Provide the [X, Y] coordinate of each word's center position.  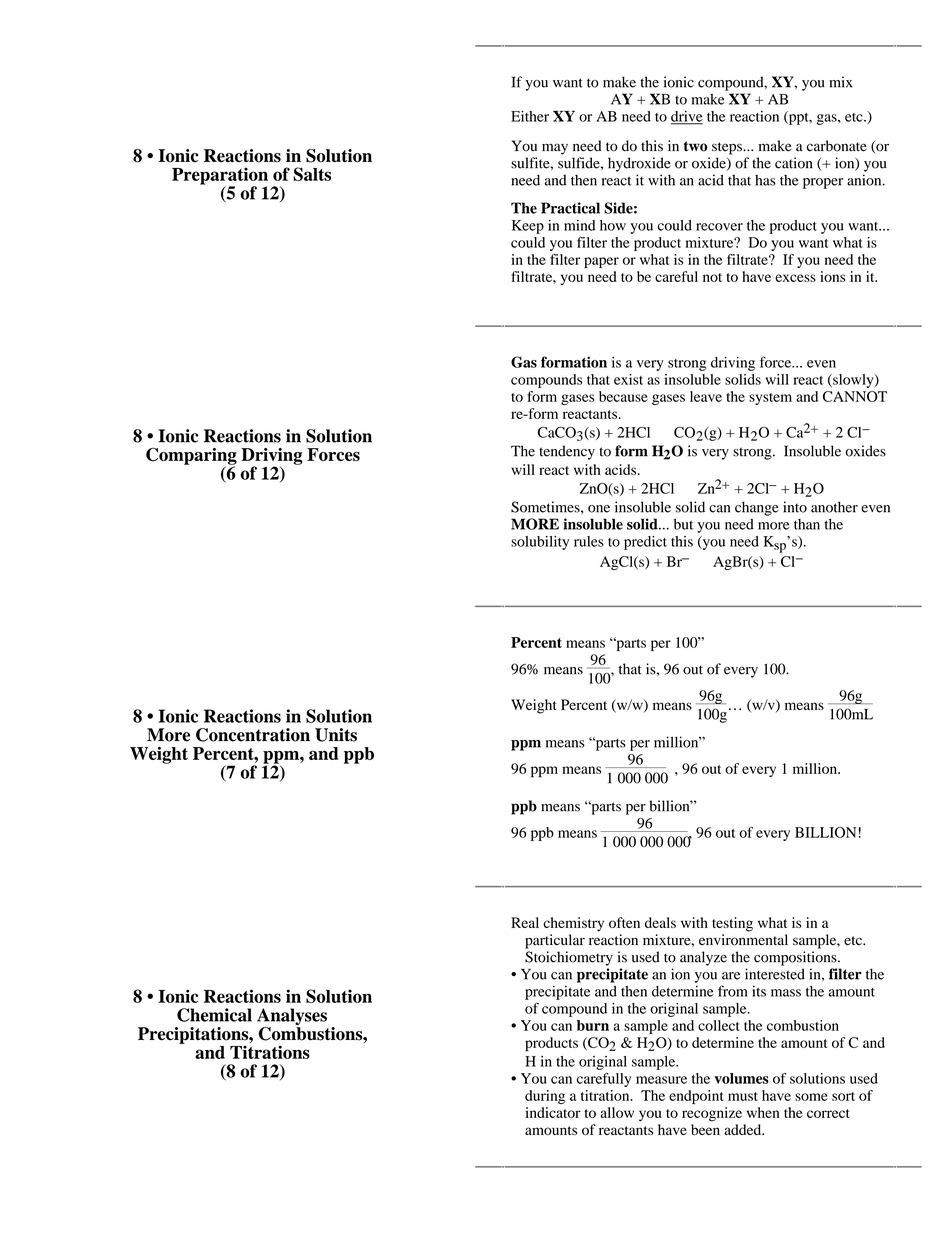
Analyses [292, 1018]
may [555, 149]
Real [525, 922]
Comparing [191, 457]
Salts [312, 174]
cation [793, 163]
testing [732, 924]
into [795, 507]
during [545, 1097]
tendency [567, 452]
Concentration [253, 735]
